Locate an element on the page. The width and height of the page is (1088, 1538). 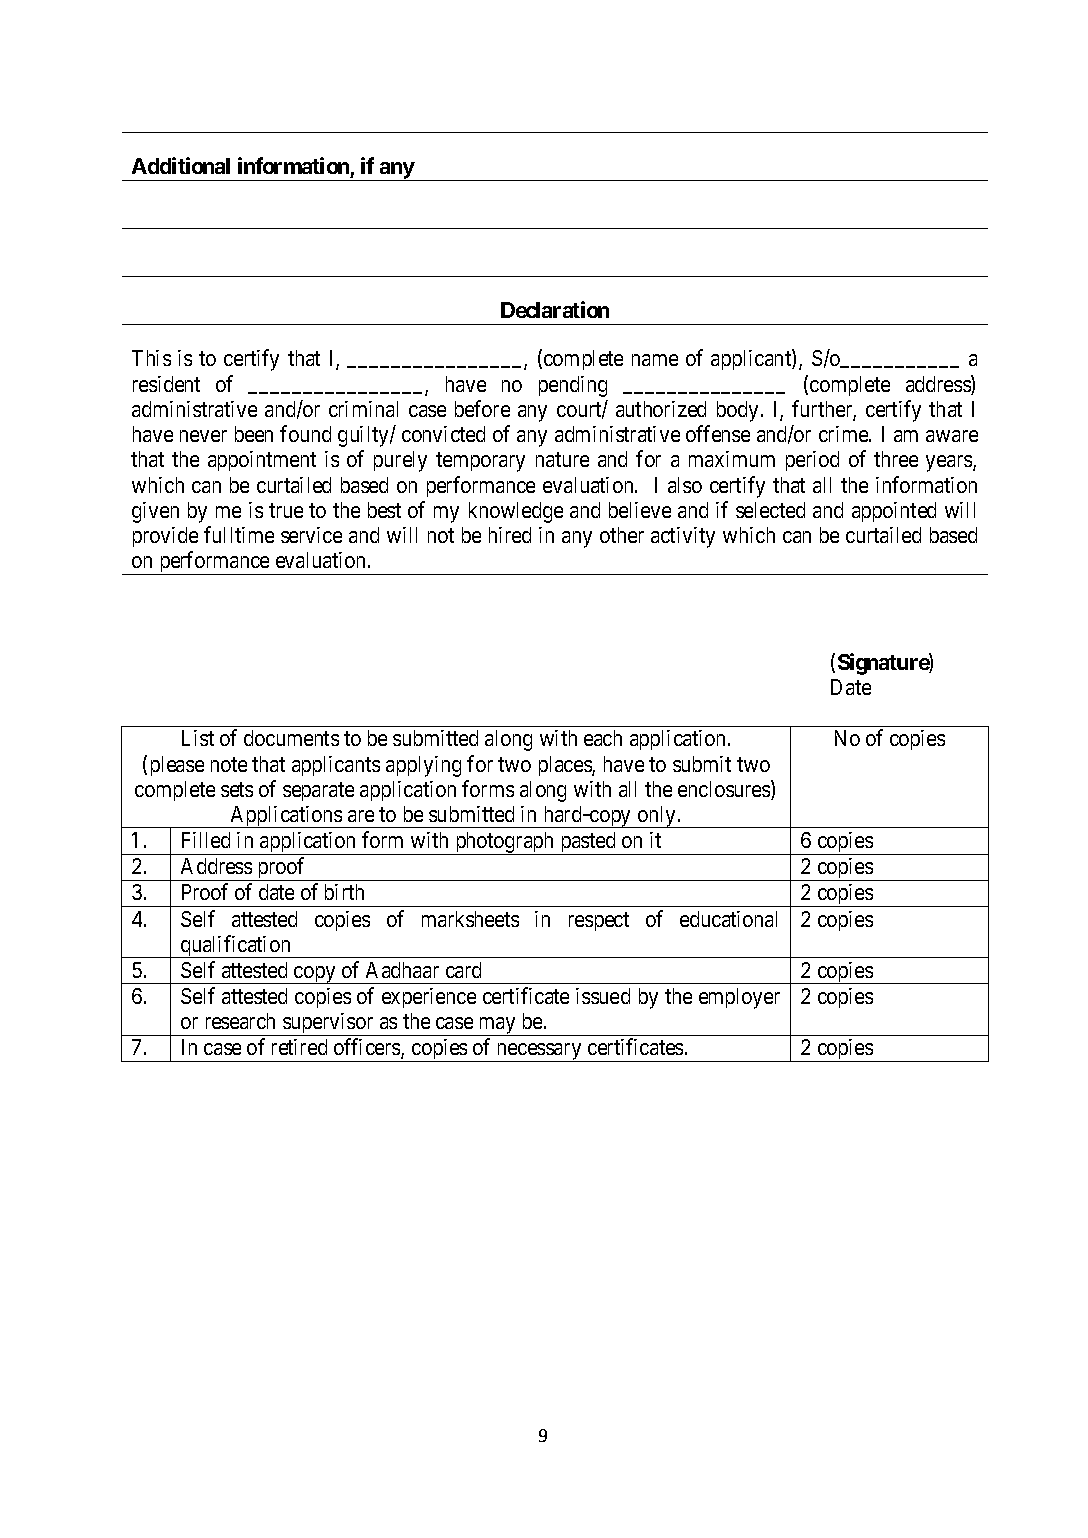
enclosures is located at coordinates (725, 790).
